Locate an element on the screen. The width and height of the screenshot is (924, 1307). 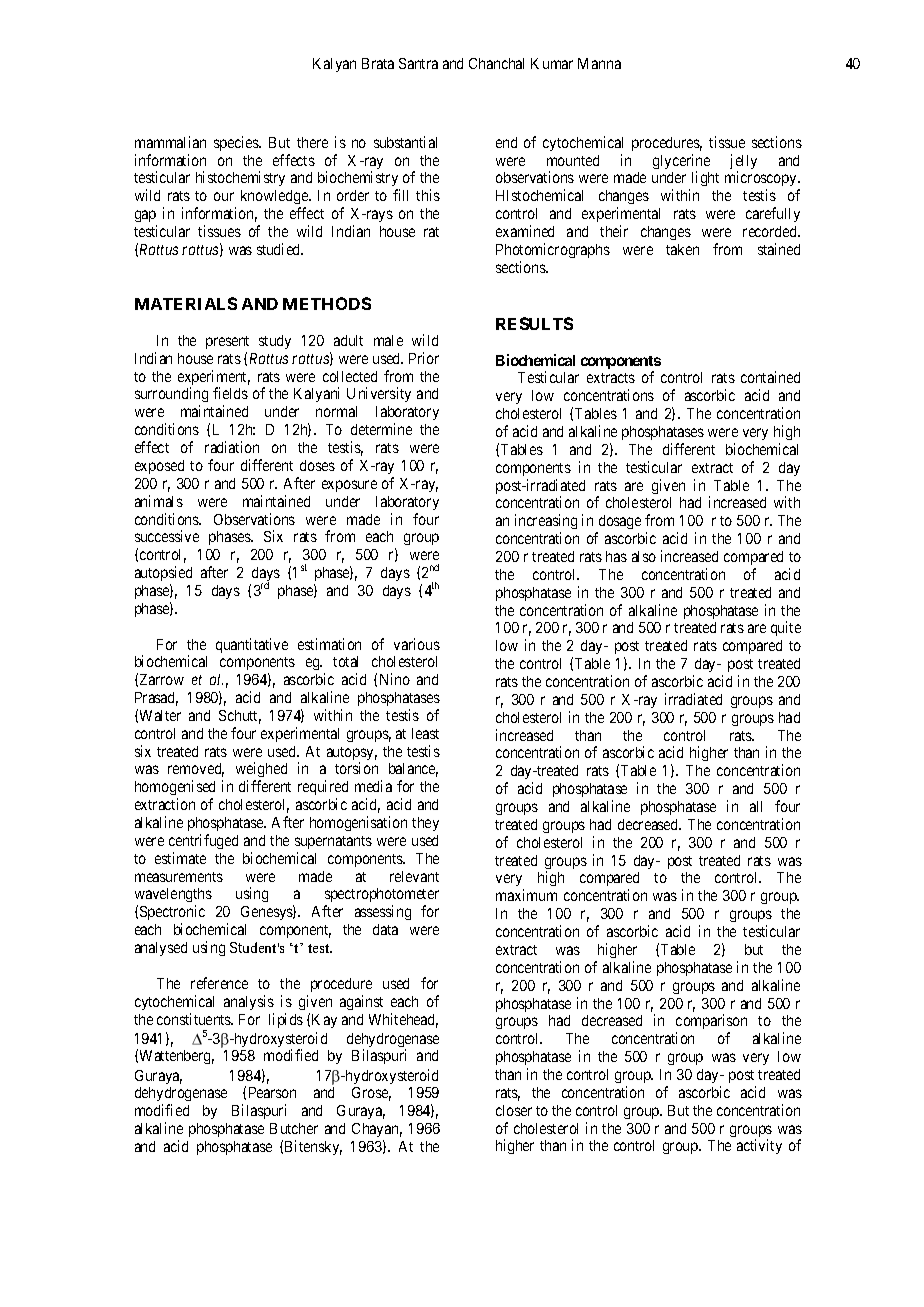
Pearson is located at coordinates (272, 1092).
